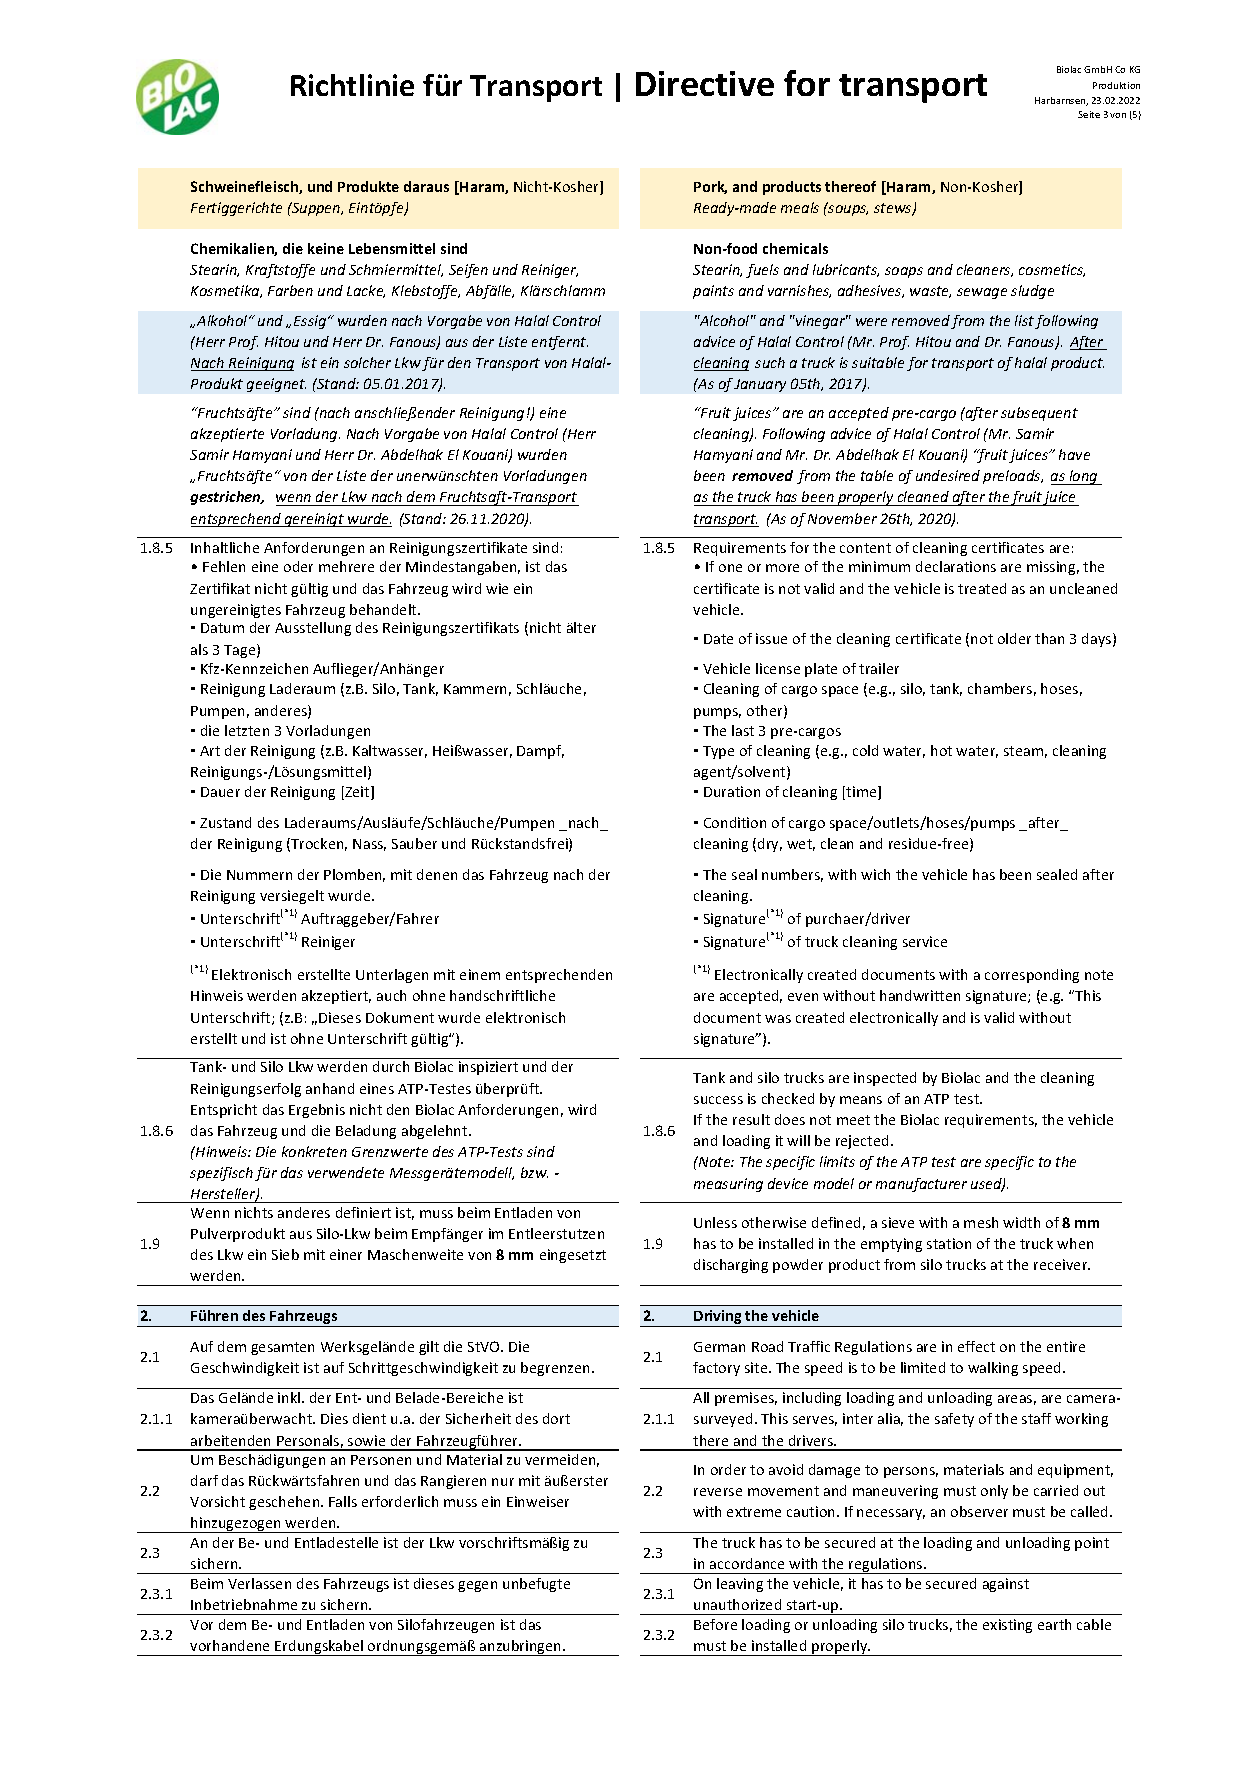 Image resolution: width=1249 pixels, height=1768 pixels. I want to click on wich, so click(875, 874).
